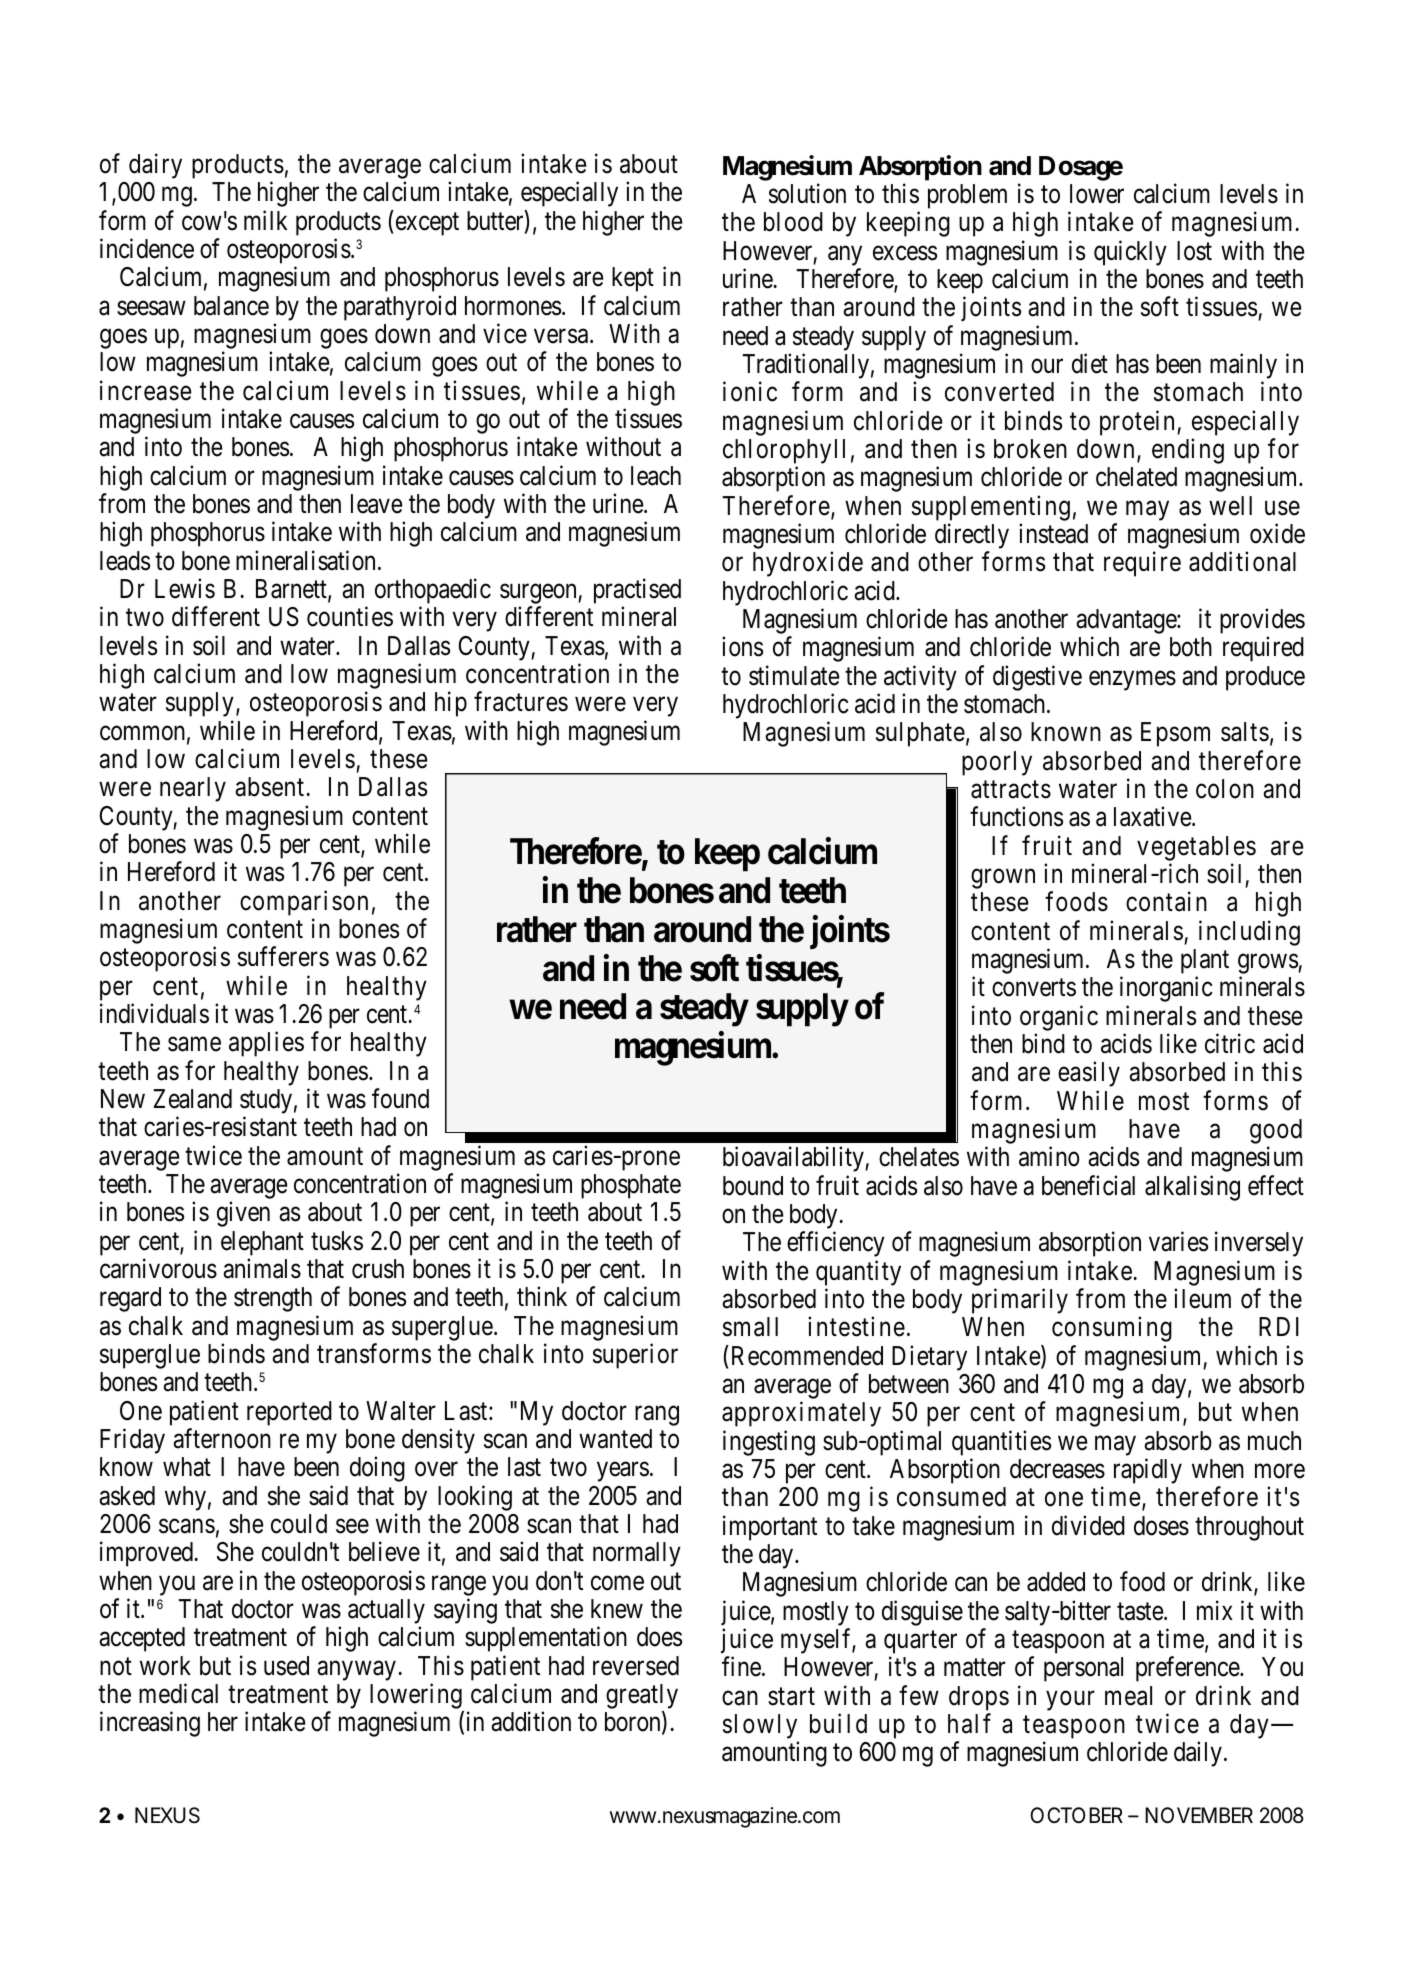 The height and width of the page is (1988, 1405). Describe the element at coordinates (150, 1724) in the page. I see `increasing` at that location.
